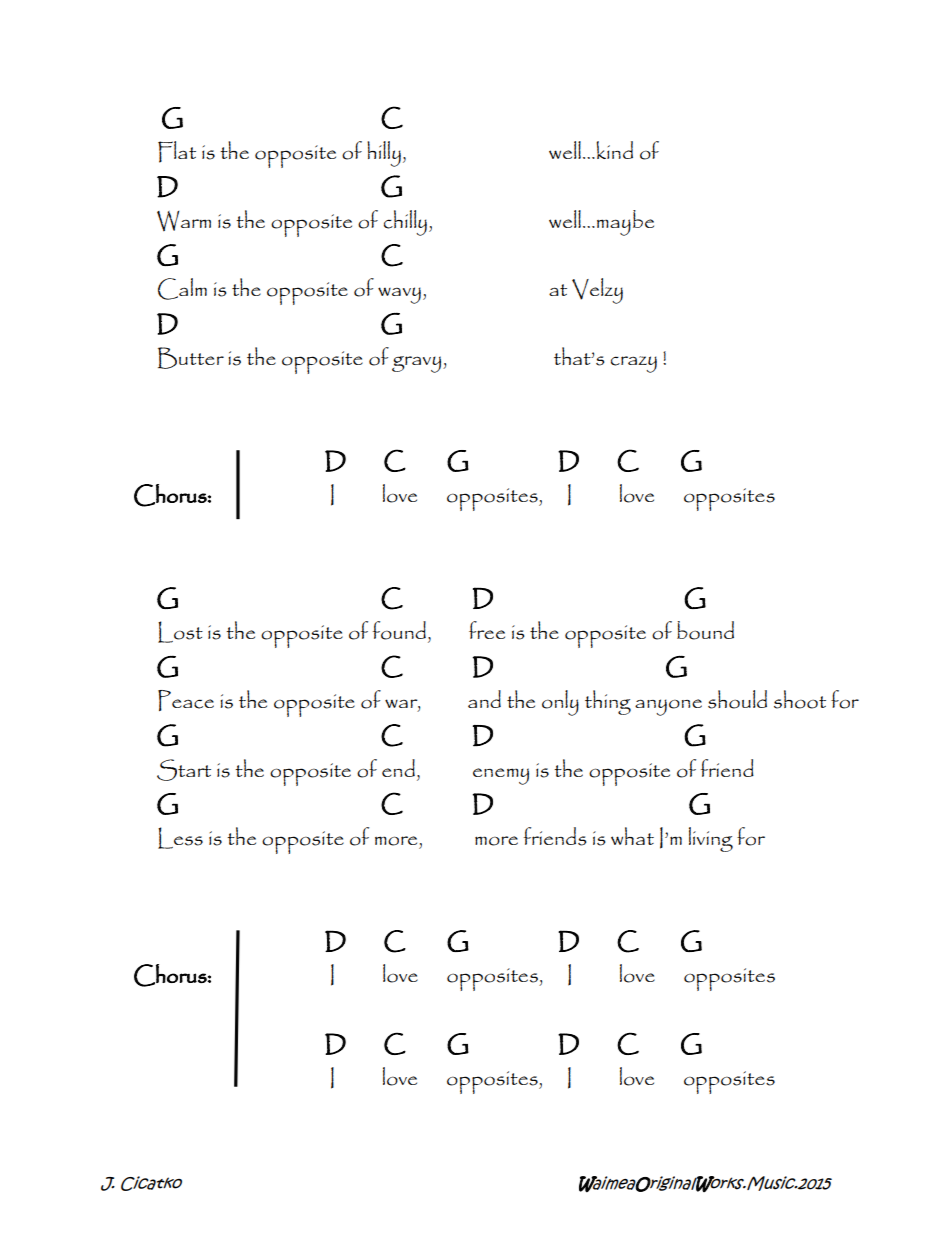 The image size is (952, 1233). I want to click on Less, so click(180, 838).
